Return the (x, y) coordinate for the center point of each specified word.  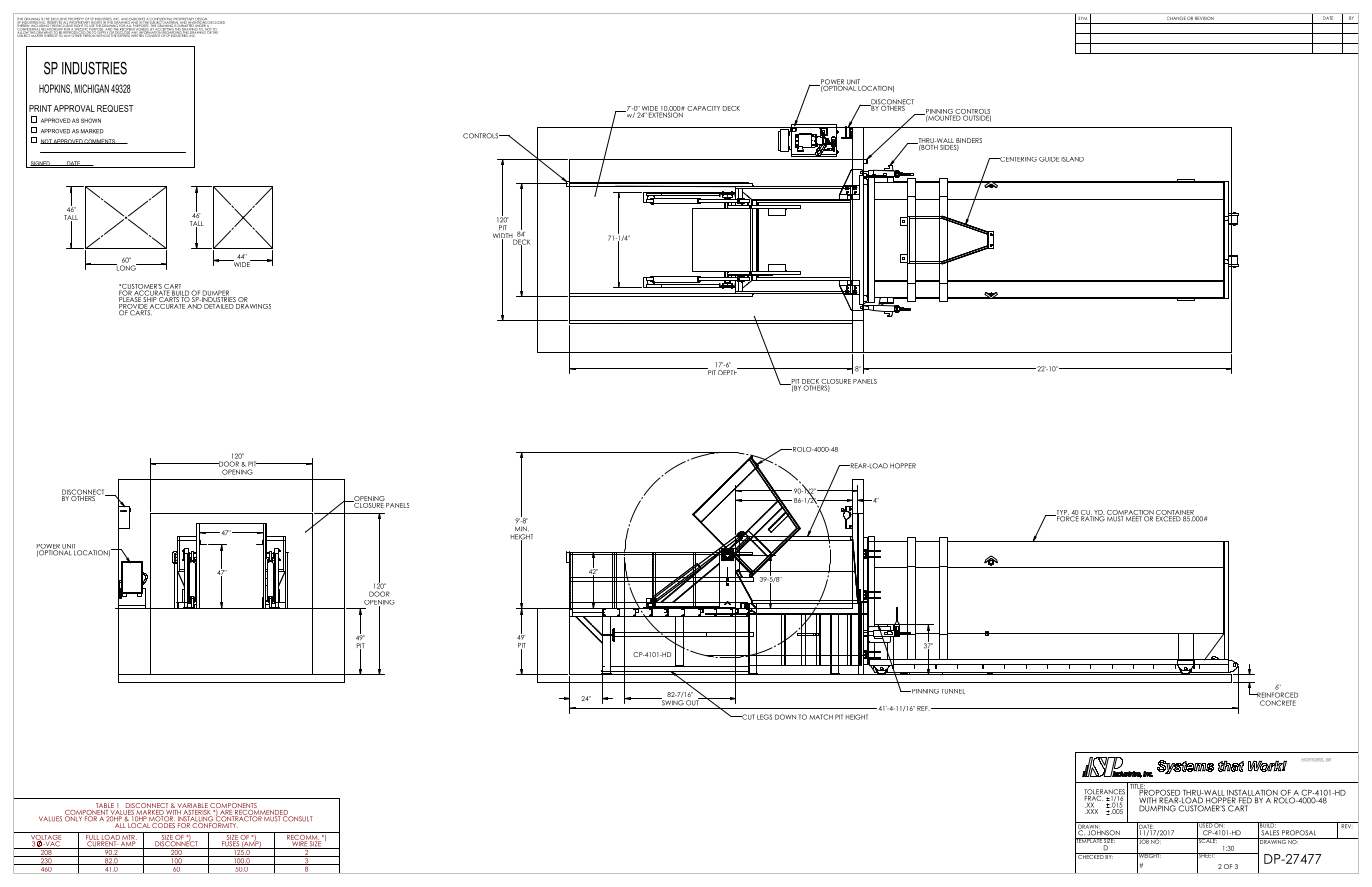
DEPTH (729, 371)
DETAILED (219, 305)
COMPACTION (1130, 513)
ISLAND (1072, 159)
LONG (126, 267)
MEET (1134, 518)
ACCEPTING (164, 29)
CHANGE (1176, 18)
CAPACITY (703, 108)
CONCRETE (1278, 703)
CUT (747, 717)
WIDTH (504, 237)
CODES (163, 824)
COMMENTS (100, 141)
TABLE (105, 805)
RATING (1093, 518)
